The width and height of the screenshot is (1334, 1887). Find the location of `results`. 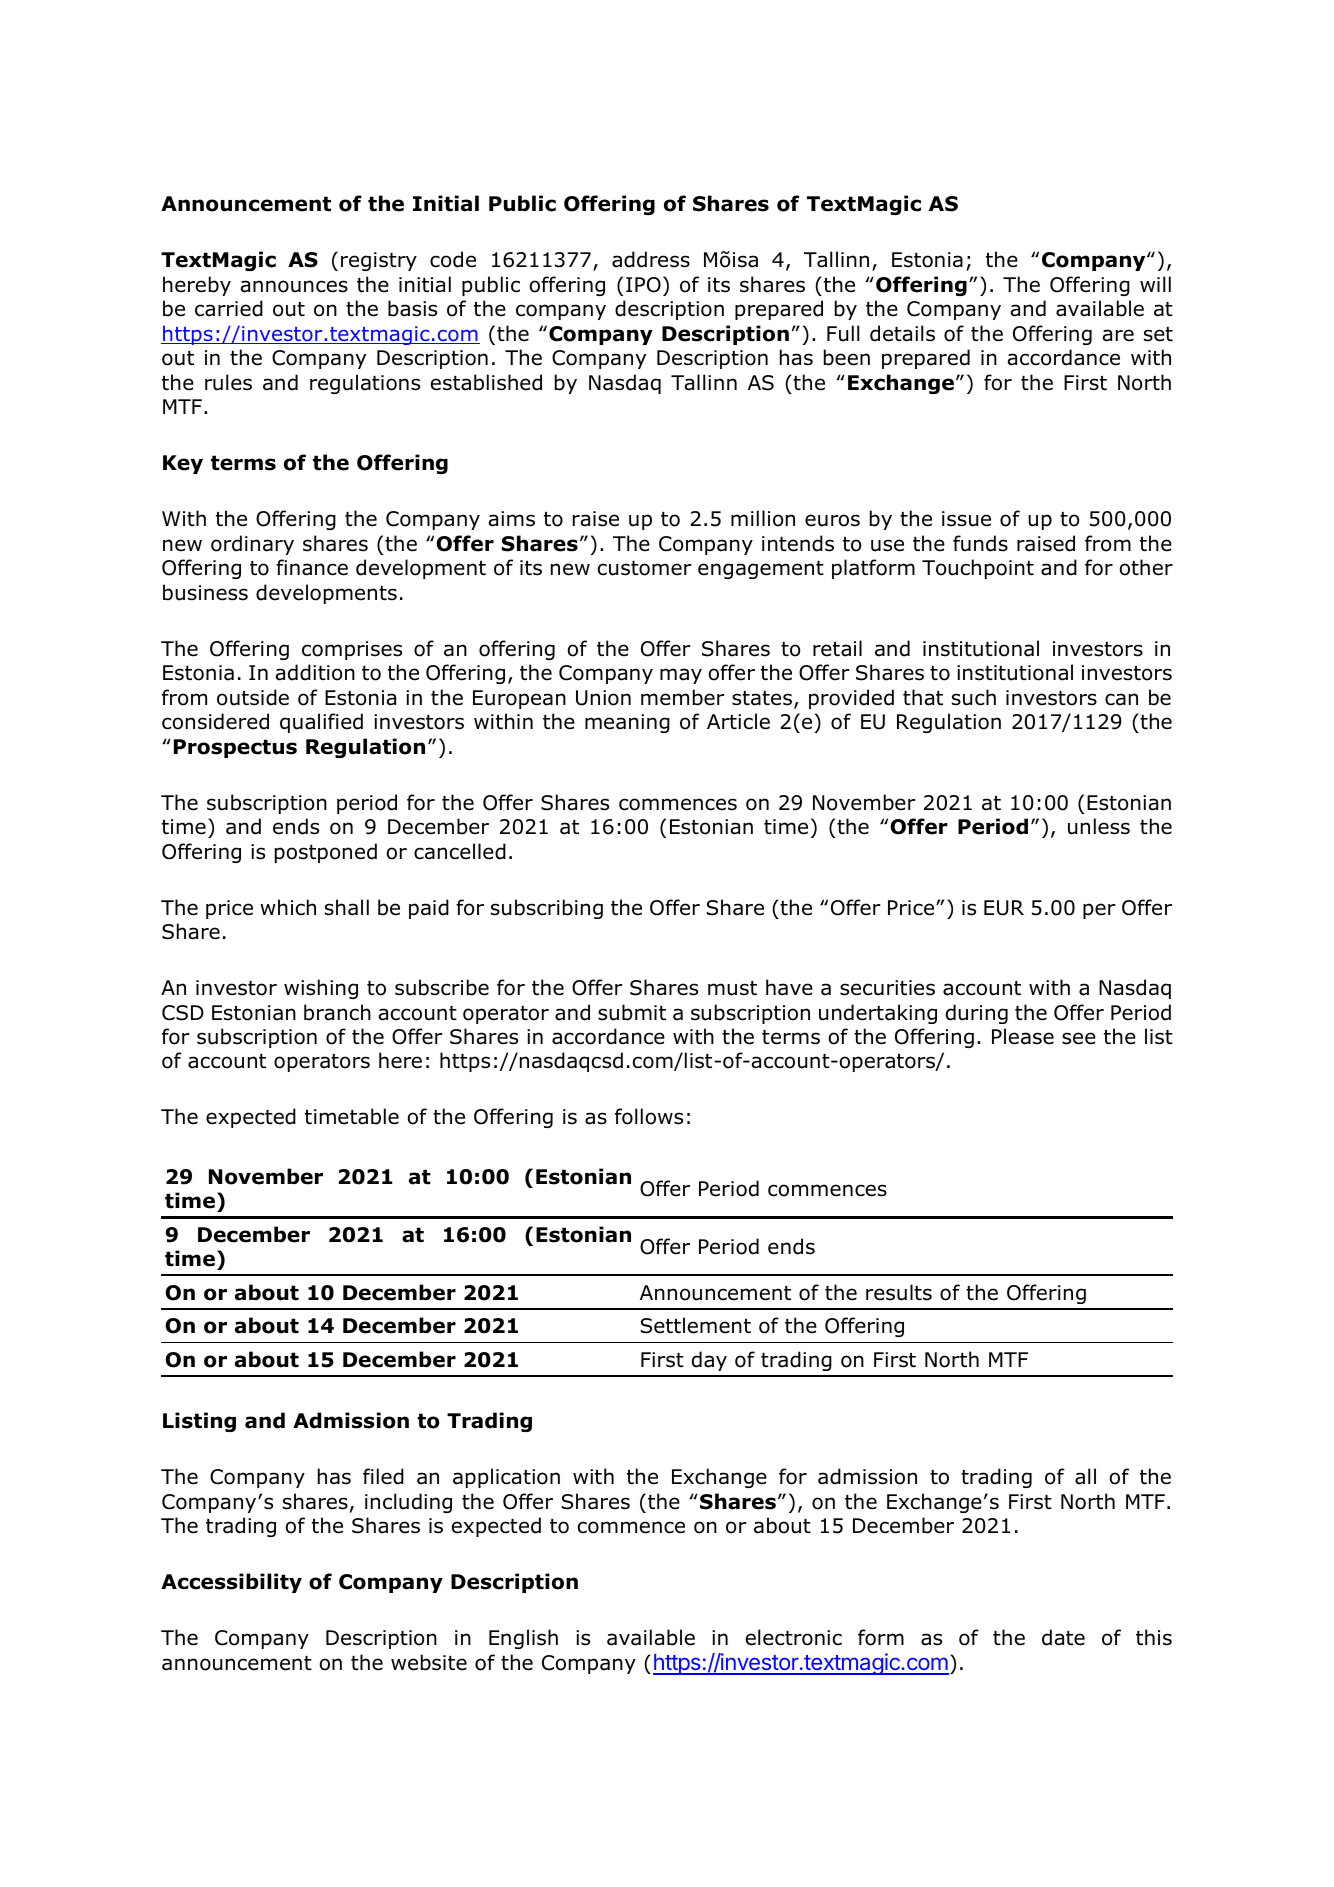

results is located at coordinates (899, 1292).
